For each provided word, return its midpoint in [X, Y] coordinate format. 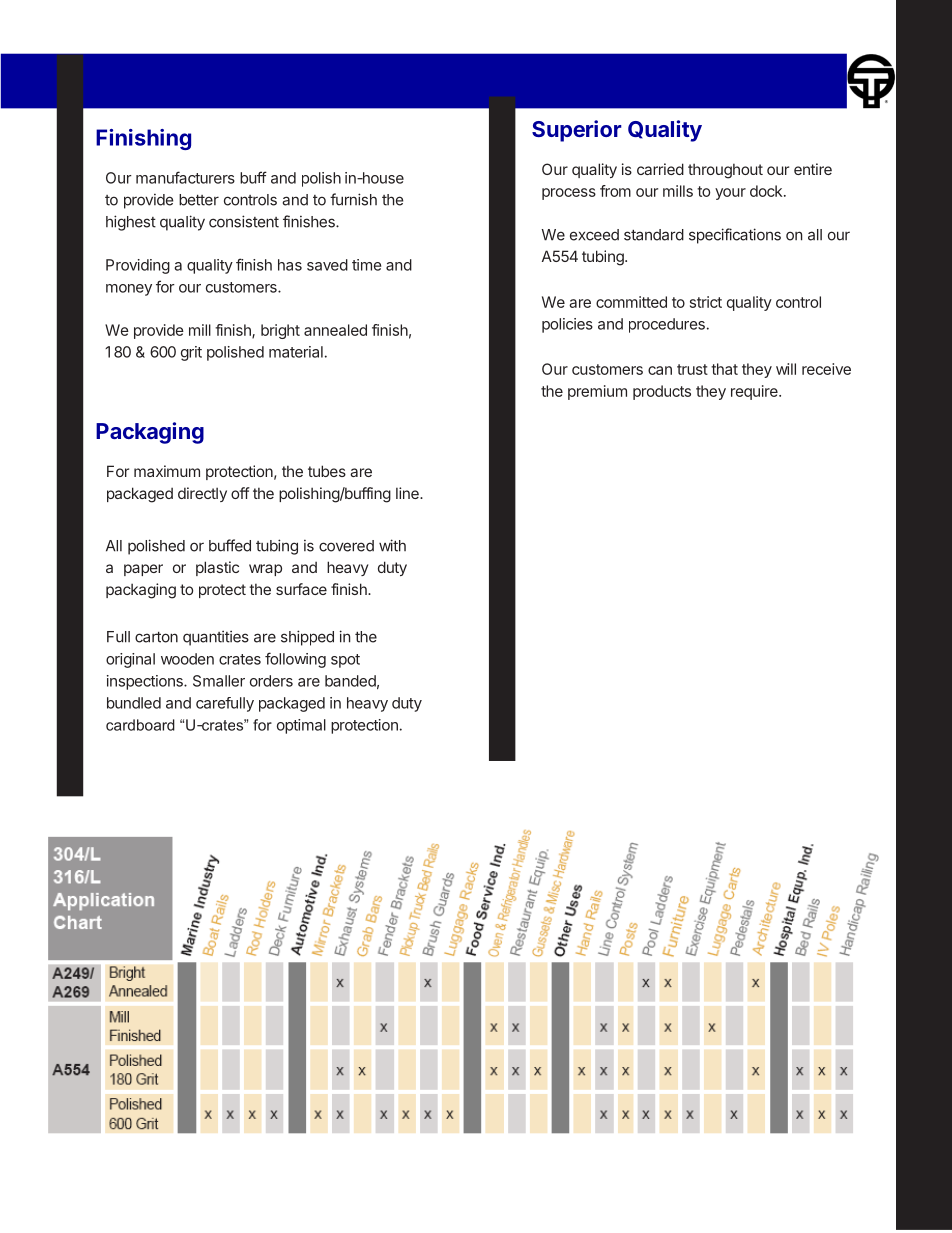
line [408, 493]
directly [202, 494]
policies [567, 325]
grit [191, 353]
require [755, 392]
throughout [725, 171]
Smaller [219, 681]
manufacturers [185, 177]
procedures [667, 325]
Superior [577, 131]
